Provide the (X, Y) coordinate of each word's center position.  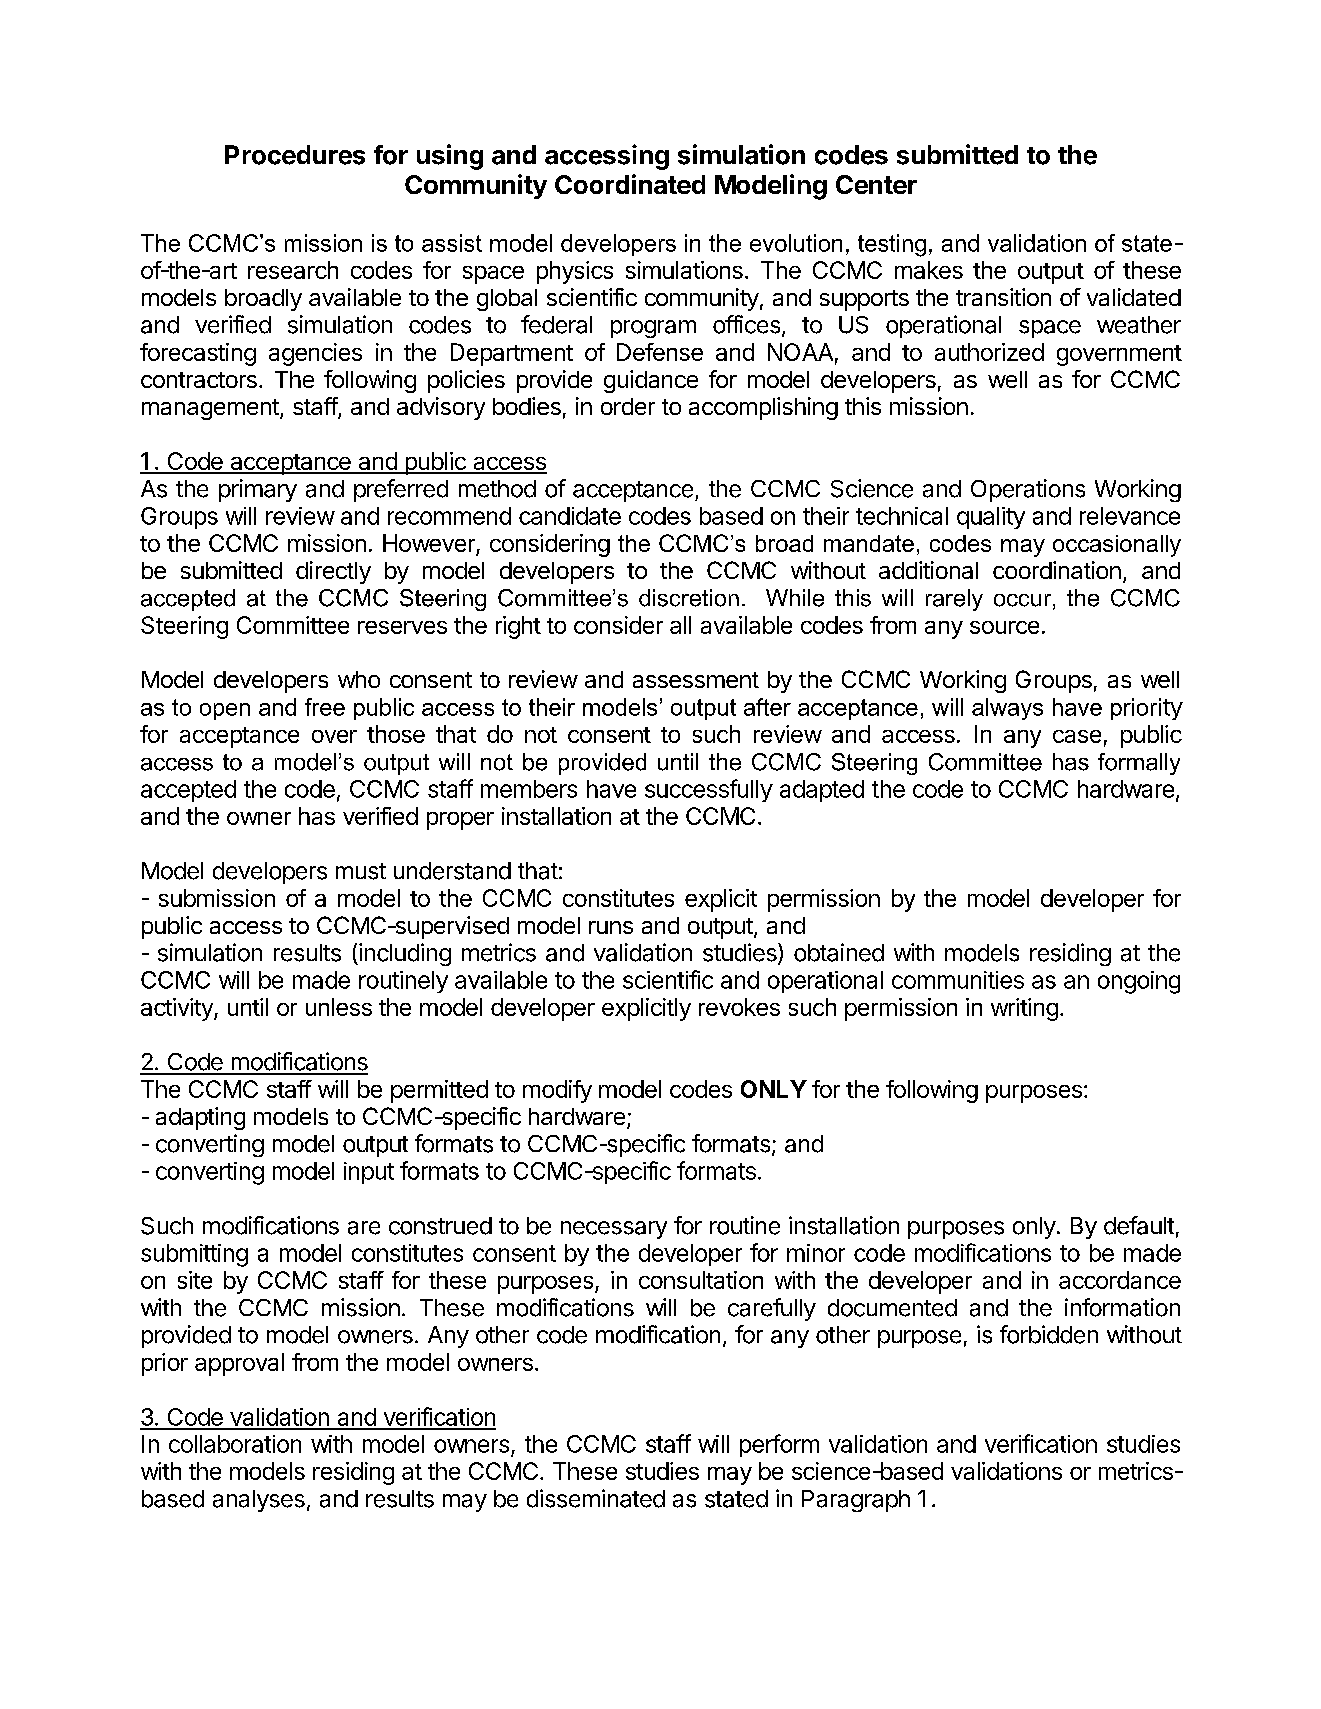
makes (929, 270)
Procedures (295, 155)
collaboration (235, 1444)
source (1004, 627)
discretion (689, 598)
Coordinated (630, 184)
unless (339, 1007)
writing (1024, 1009)
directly (333, 572)
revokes (739, 1007)
